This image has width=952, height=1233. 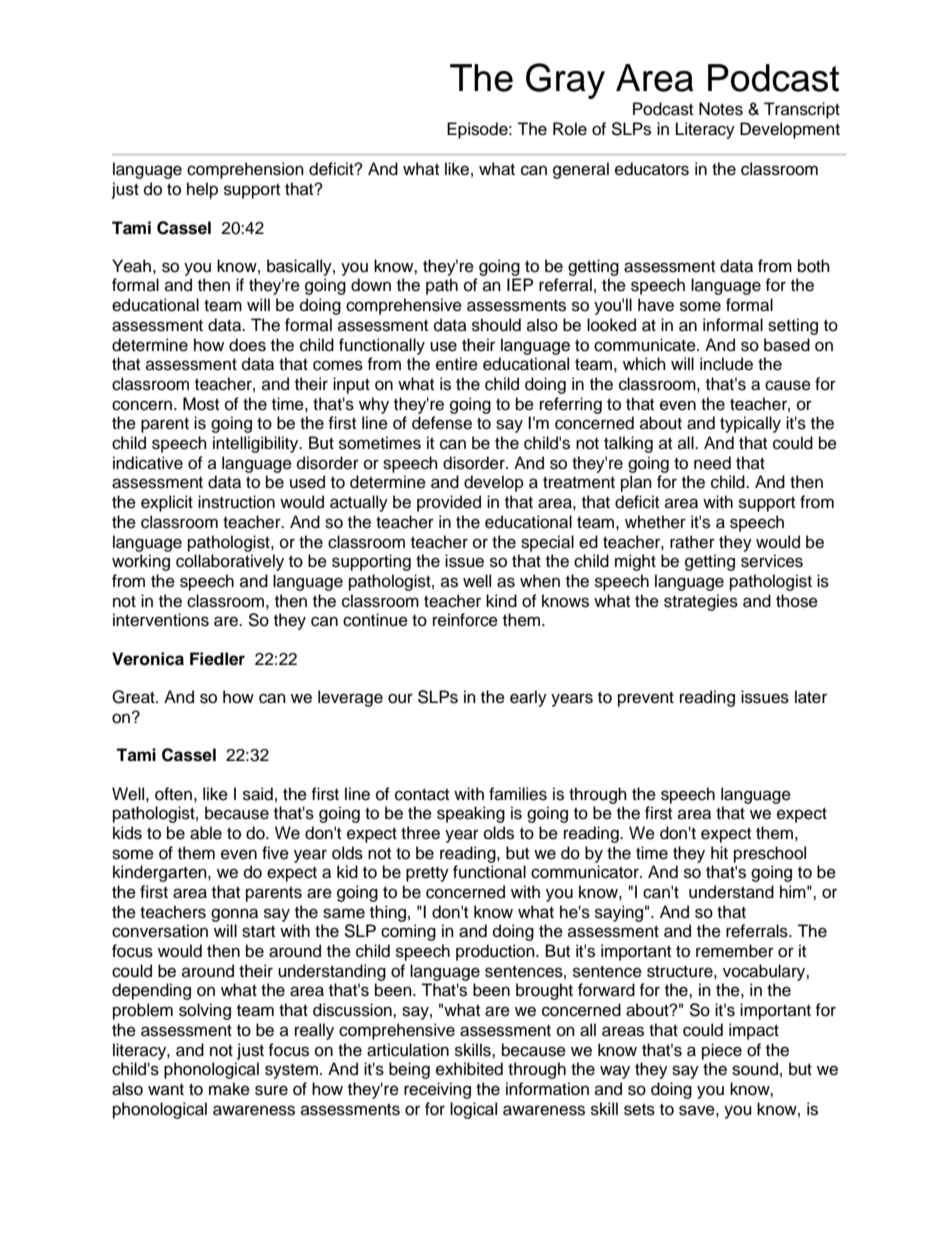 What do you see at coordinates (442, 423) in the image?
I see `defense` at bounding box center [442, 423].
